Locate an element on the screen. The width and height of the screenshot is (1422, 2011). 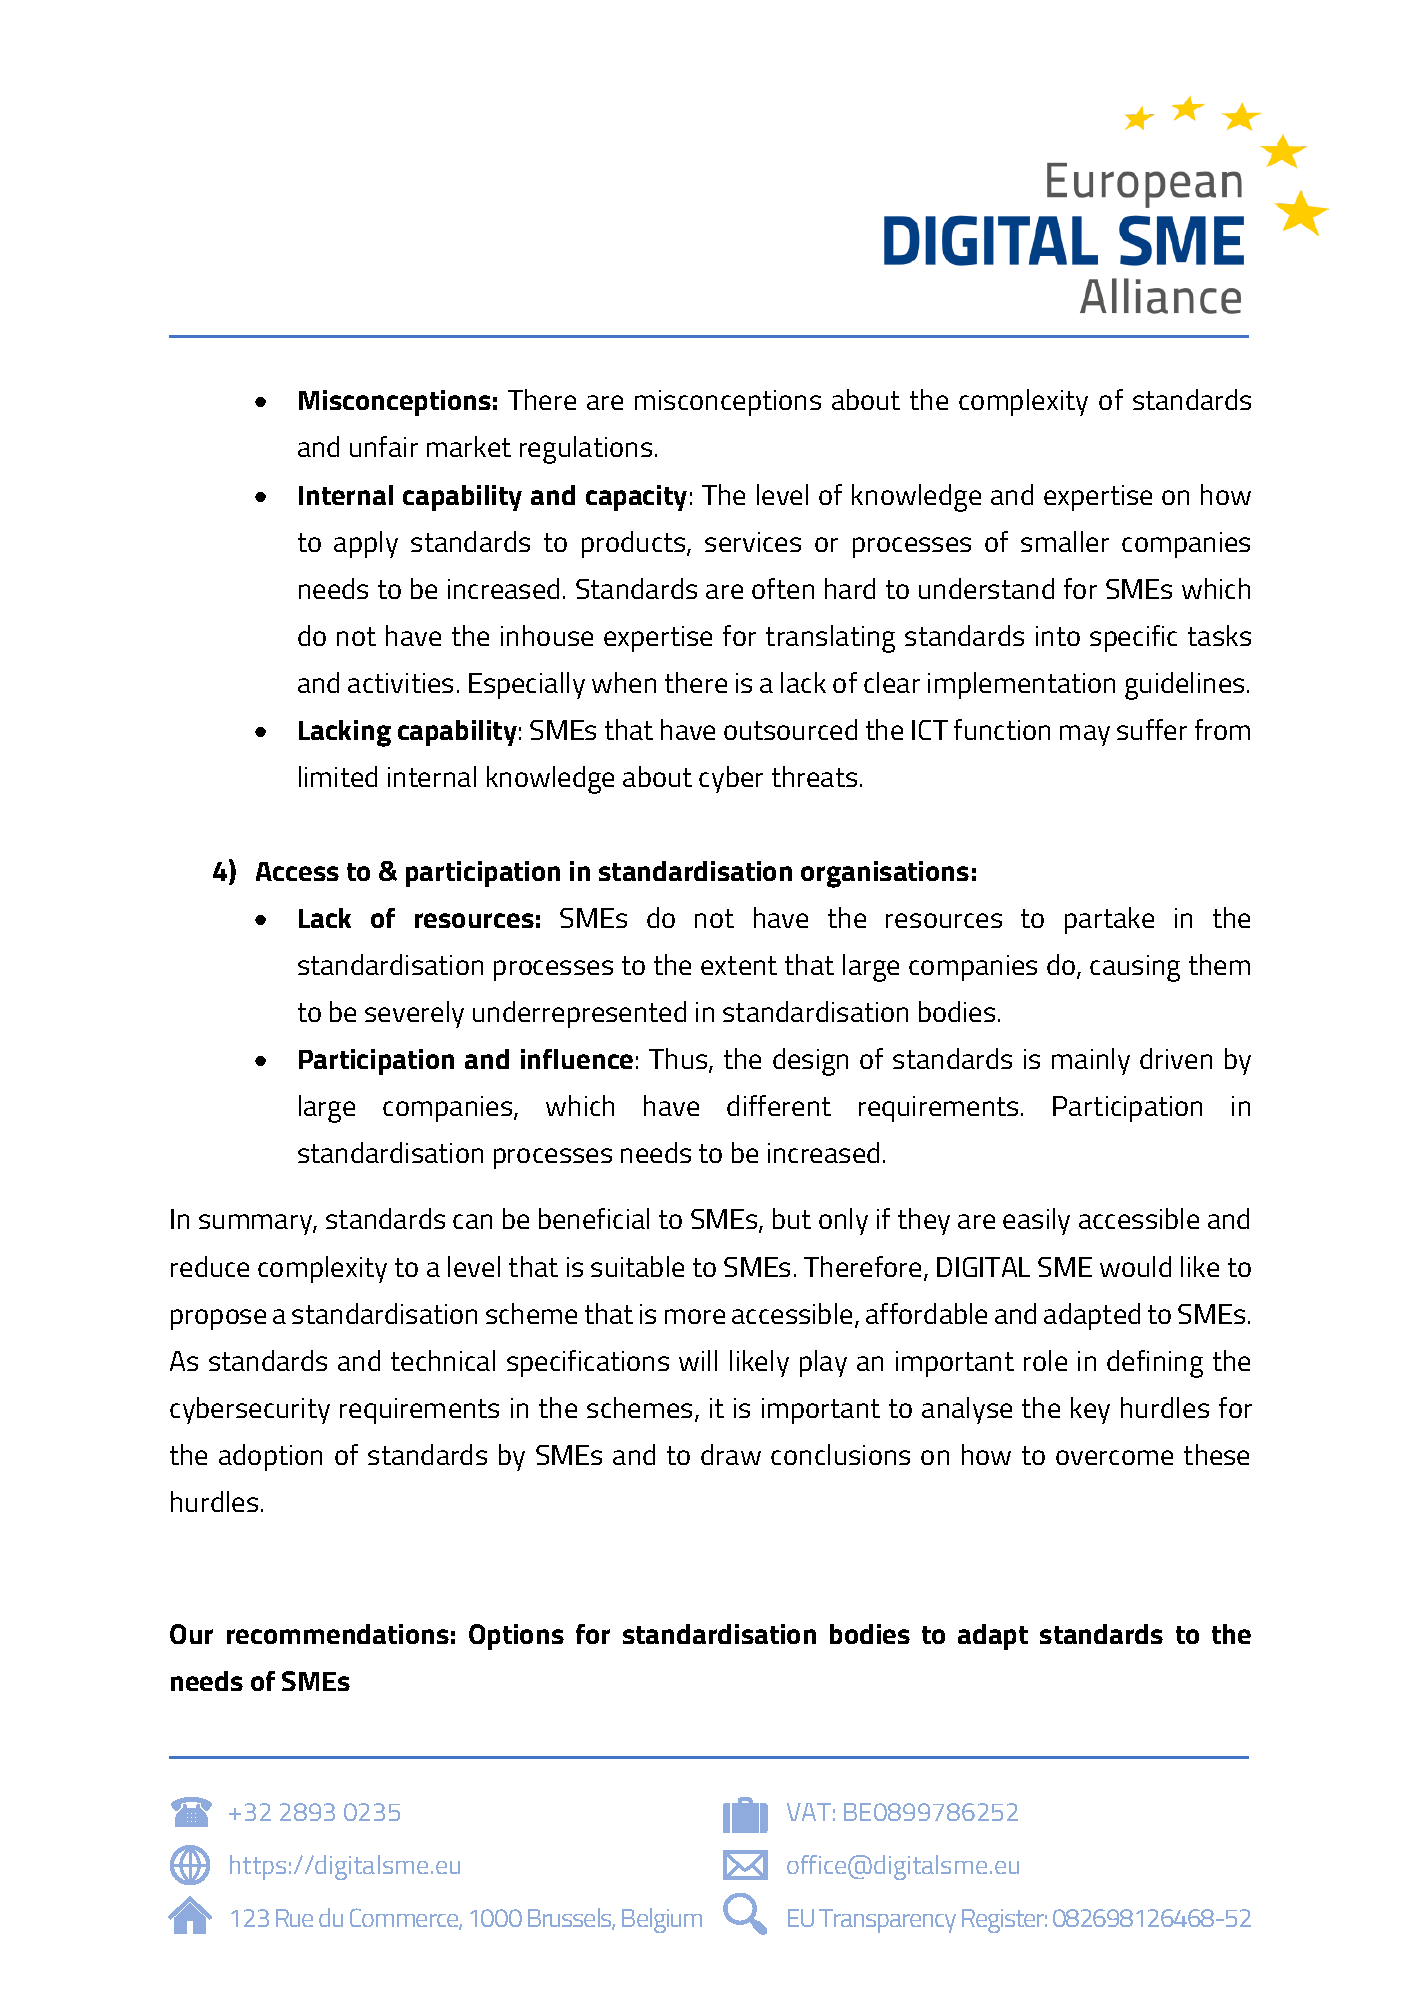
Rue is located at coordinates (294, 1918).
